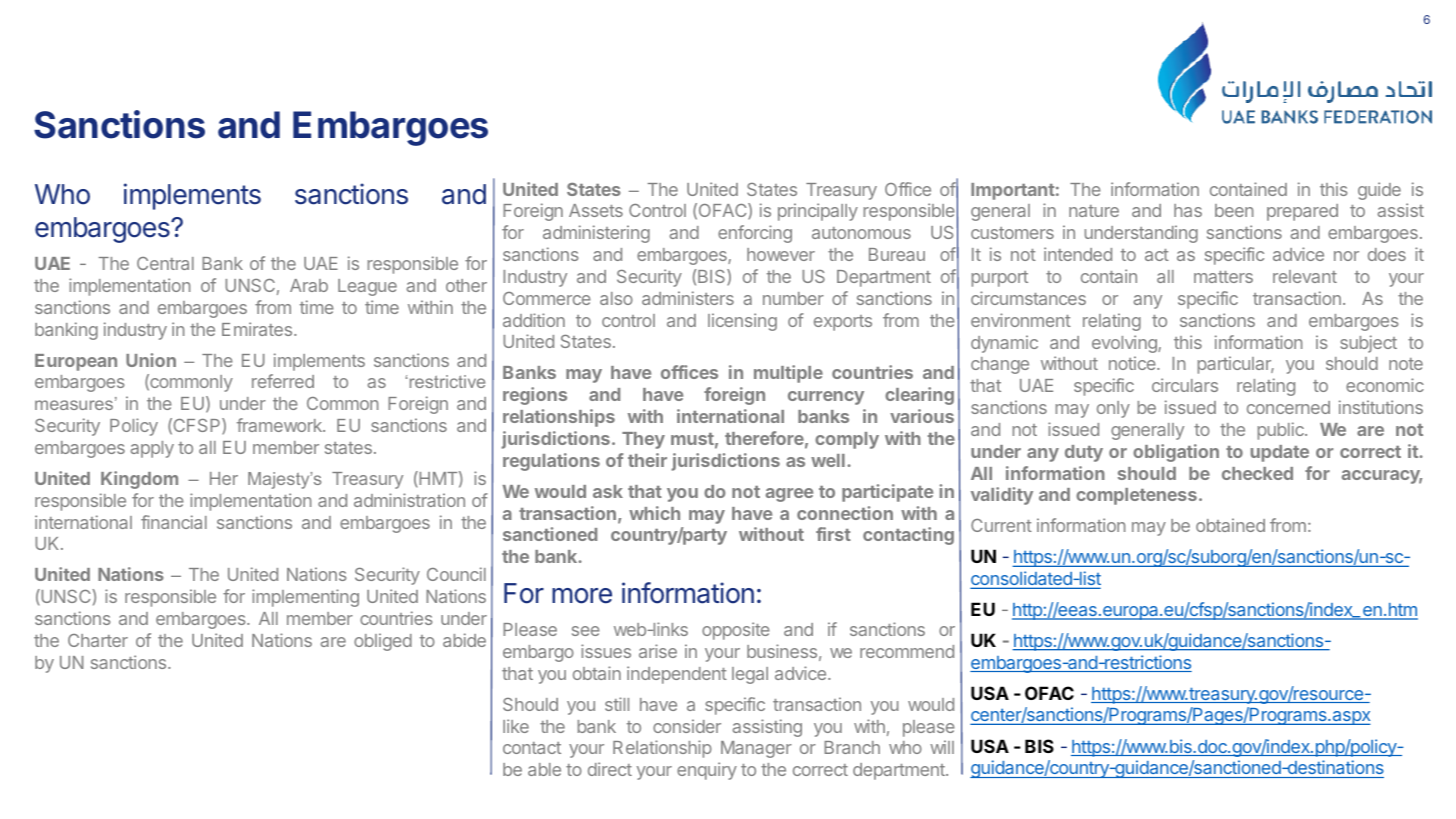 The height and width of the image is (819, 1456). I want to click on evolving, so click(1125, 344).
